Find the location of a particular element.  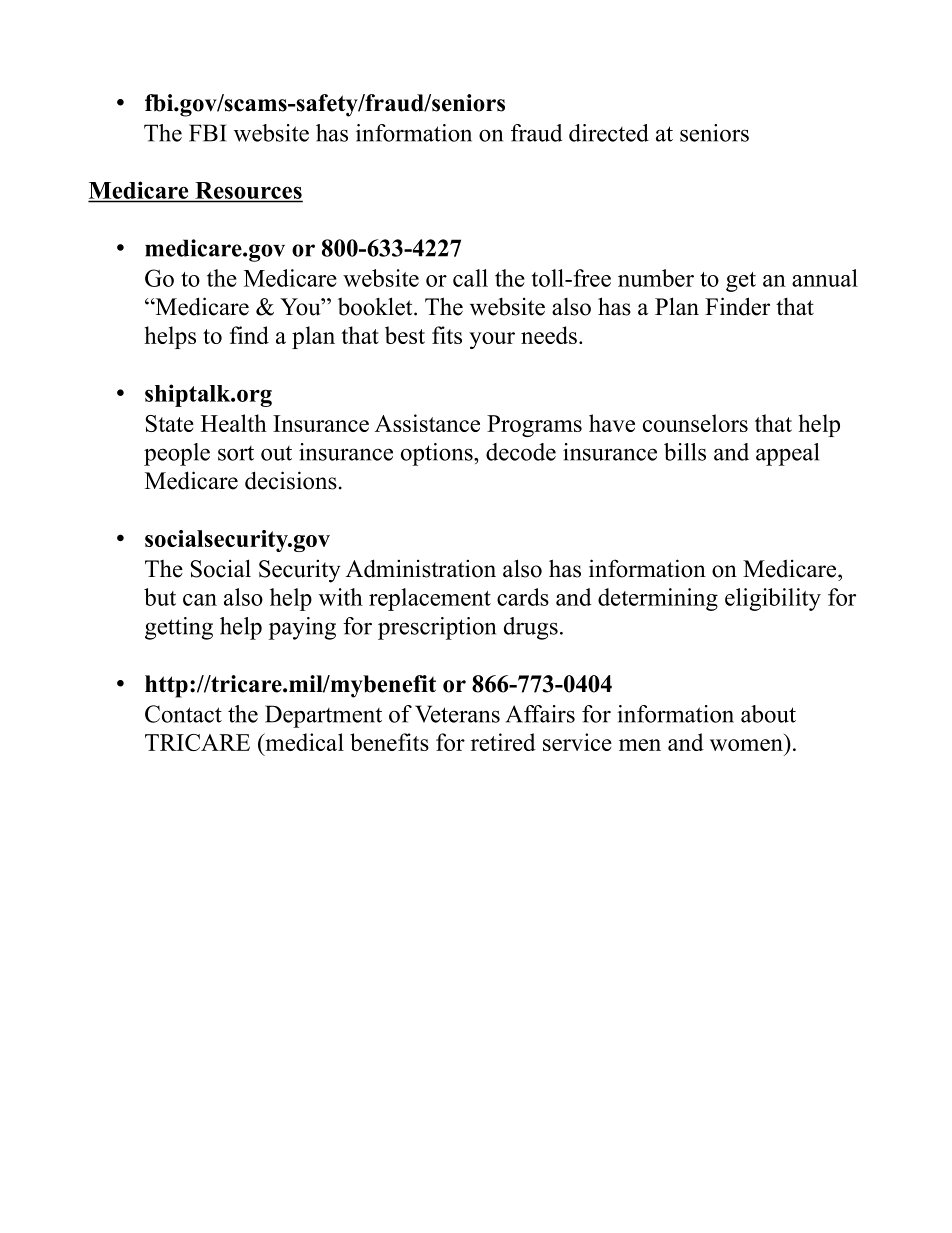

call is located at coordinates (470, 278).
